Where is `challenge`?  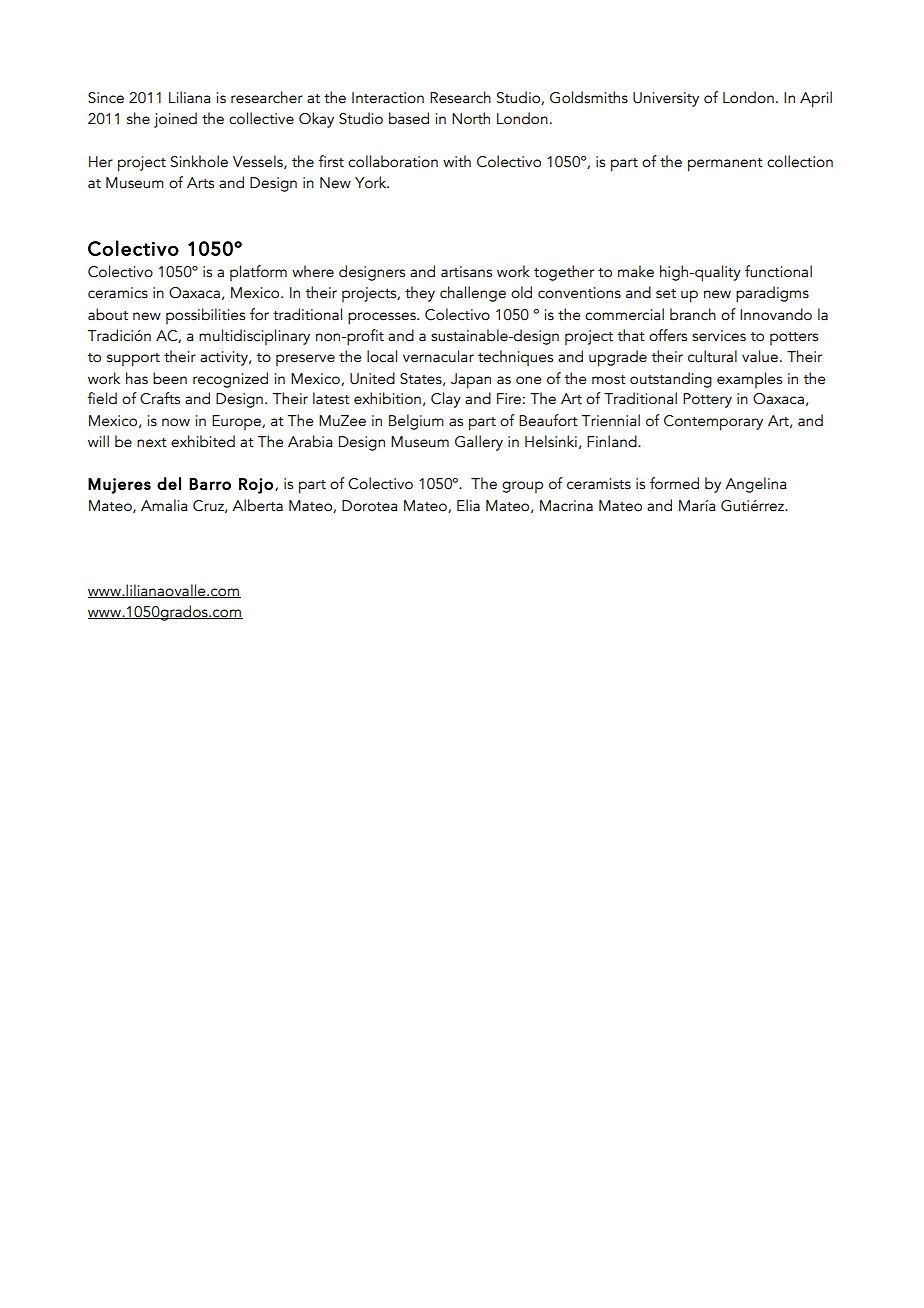
challenge is located at coordinates (473, 294).
